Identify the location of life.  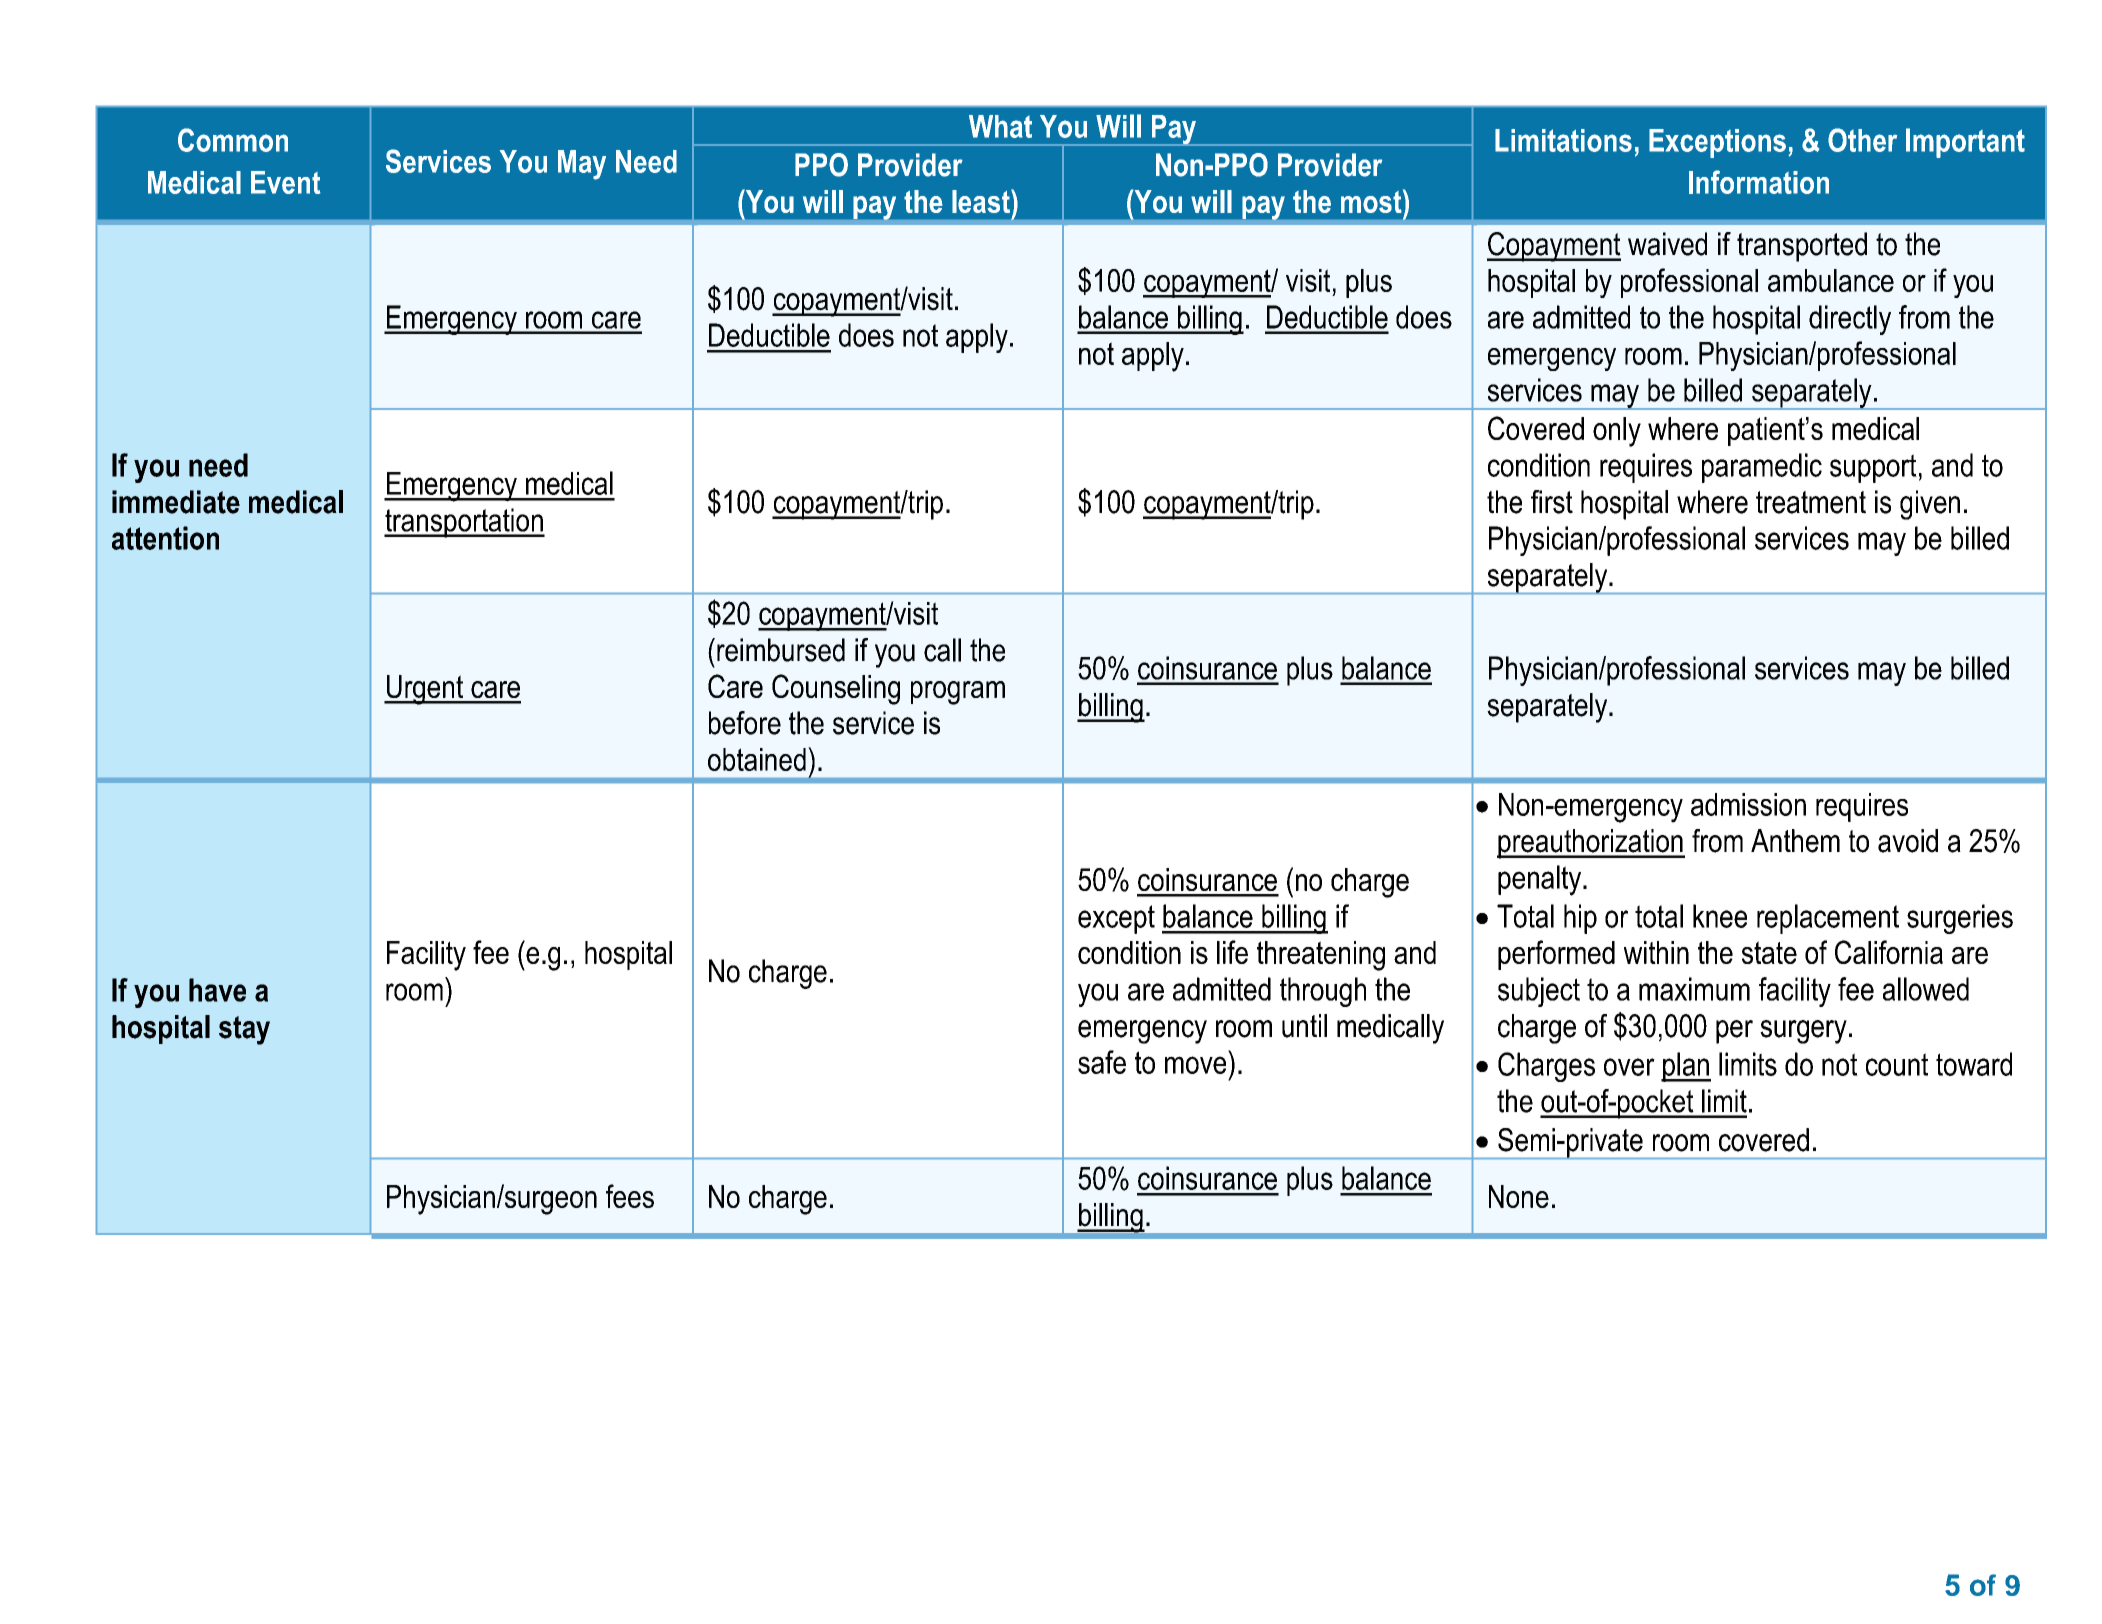
(1232, 952).
